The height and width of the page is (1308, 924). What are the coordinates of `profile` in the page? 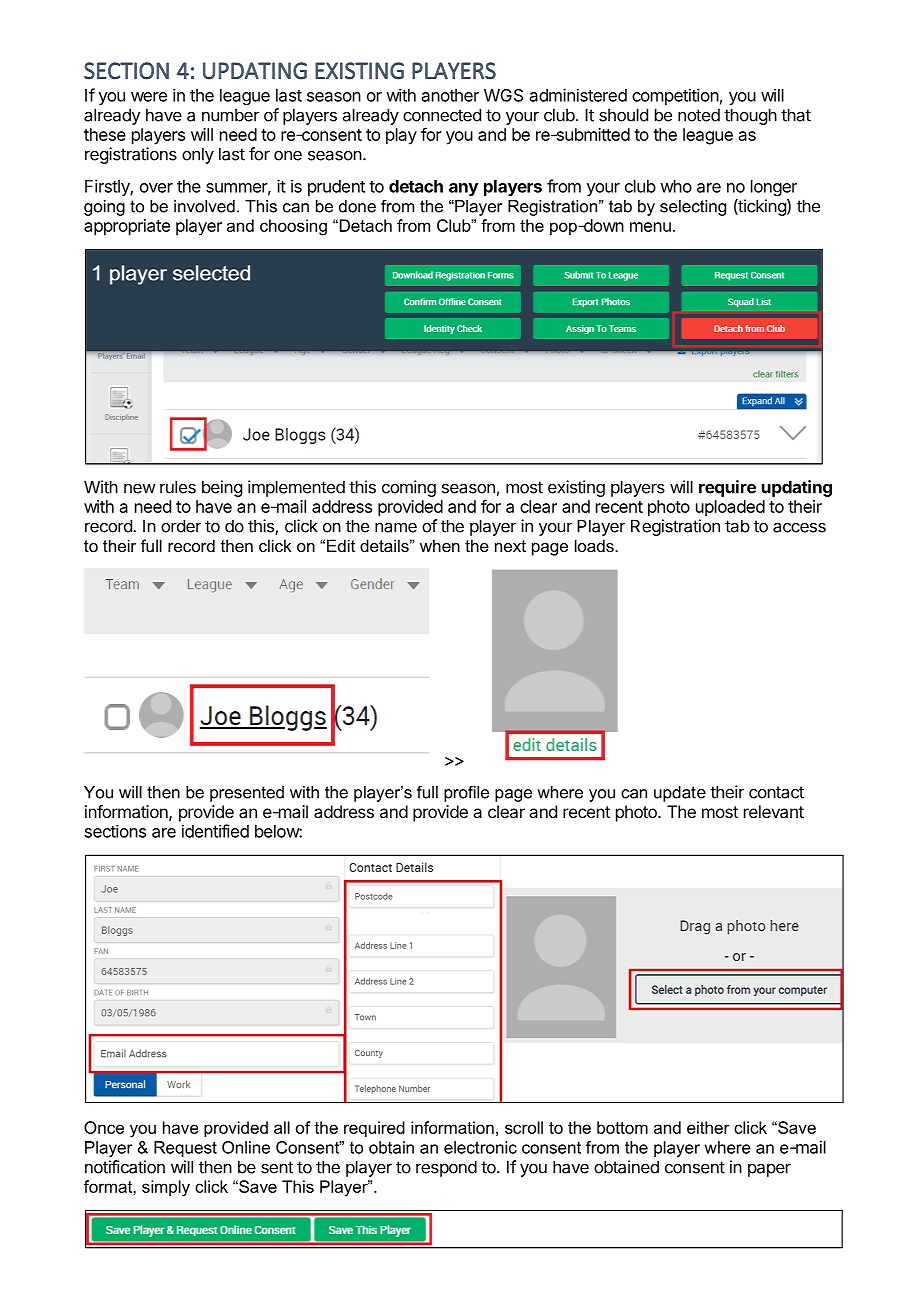 It's located at (466, 794).
